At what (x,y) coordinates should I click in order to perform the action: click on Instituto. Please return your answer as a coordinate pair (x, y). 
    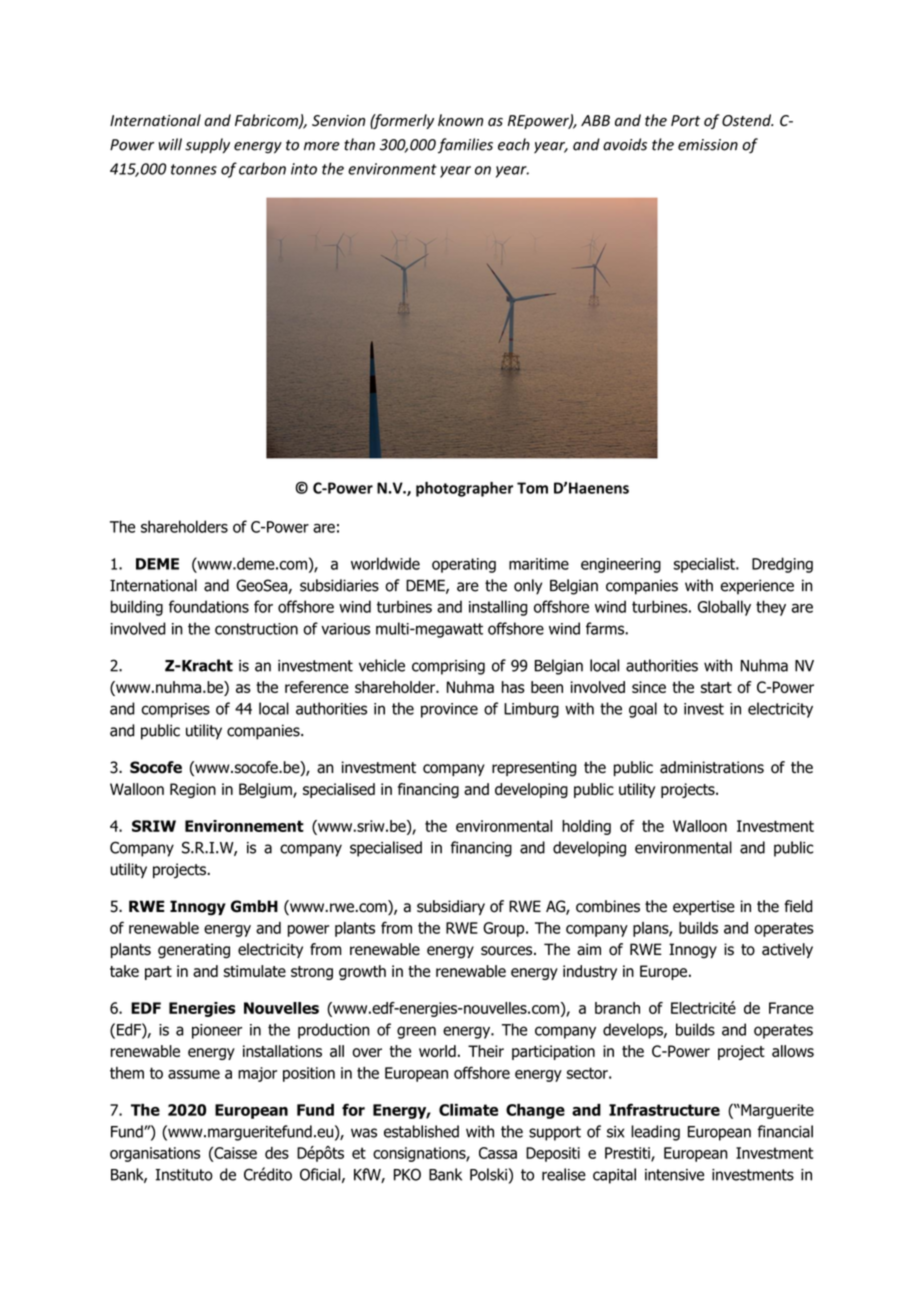
    Looking at the image, I should click on (184, 1175).
